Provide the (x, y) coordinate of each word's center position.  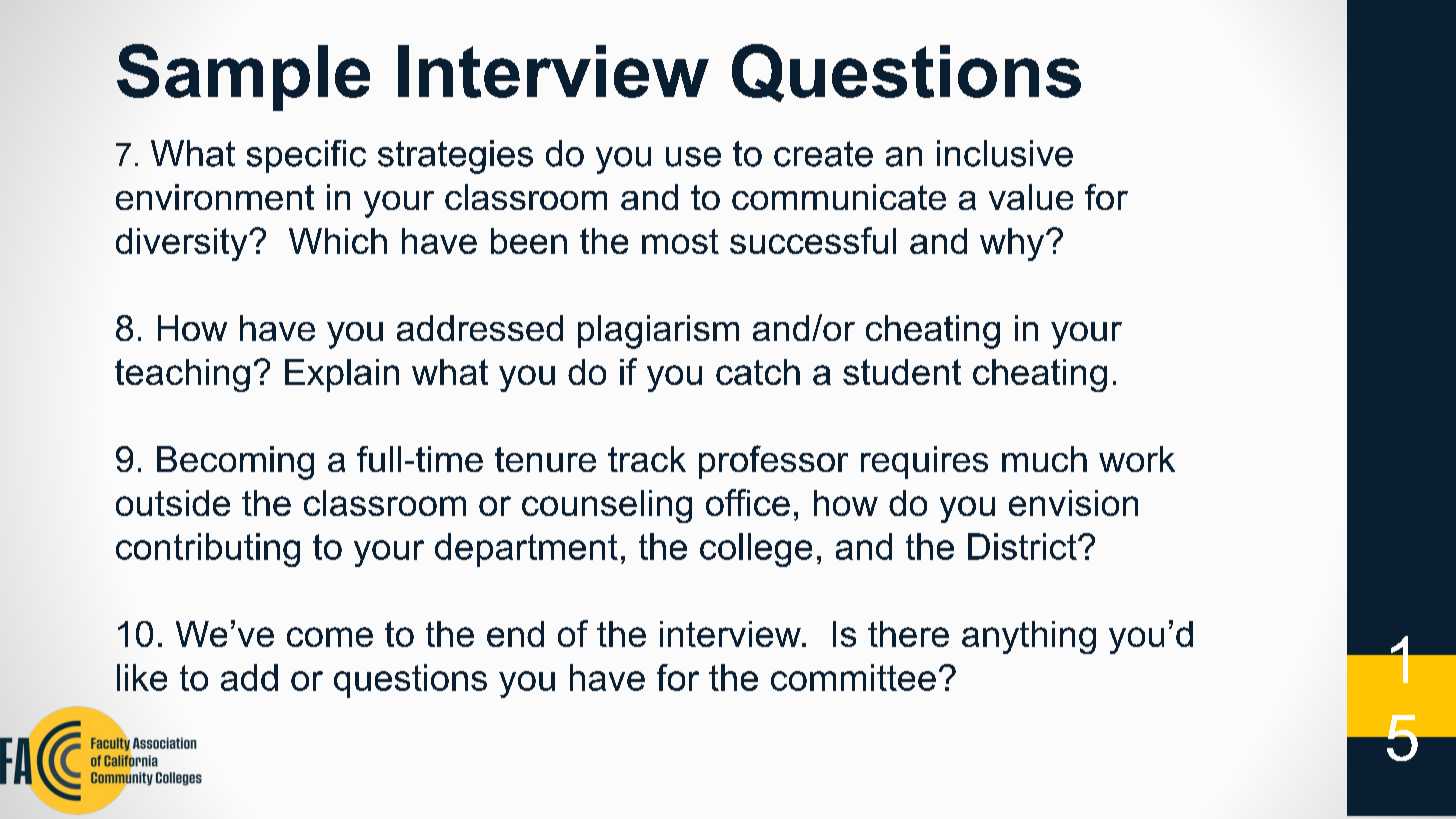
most (680, 241)
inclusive (1005, 153)
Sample (243, 77)
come (330, 637)
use (693, 157)
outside (173, 503)
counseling (607, 506)
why (1013, 244)
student (902, 372)
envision (1073, 503)
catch (758, 372)
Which (338, 241)
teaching (182, 375)
